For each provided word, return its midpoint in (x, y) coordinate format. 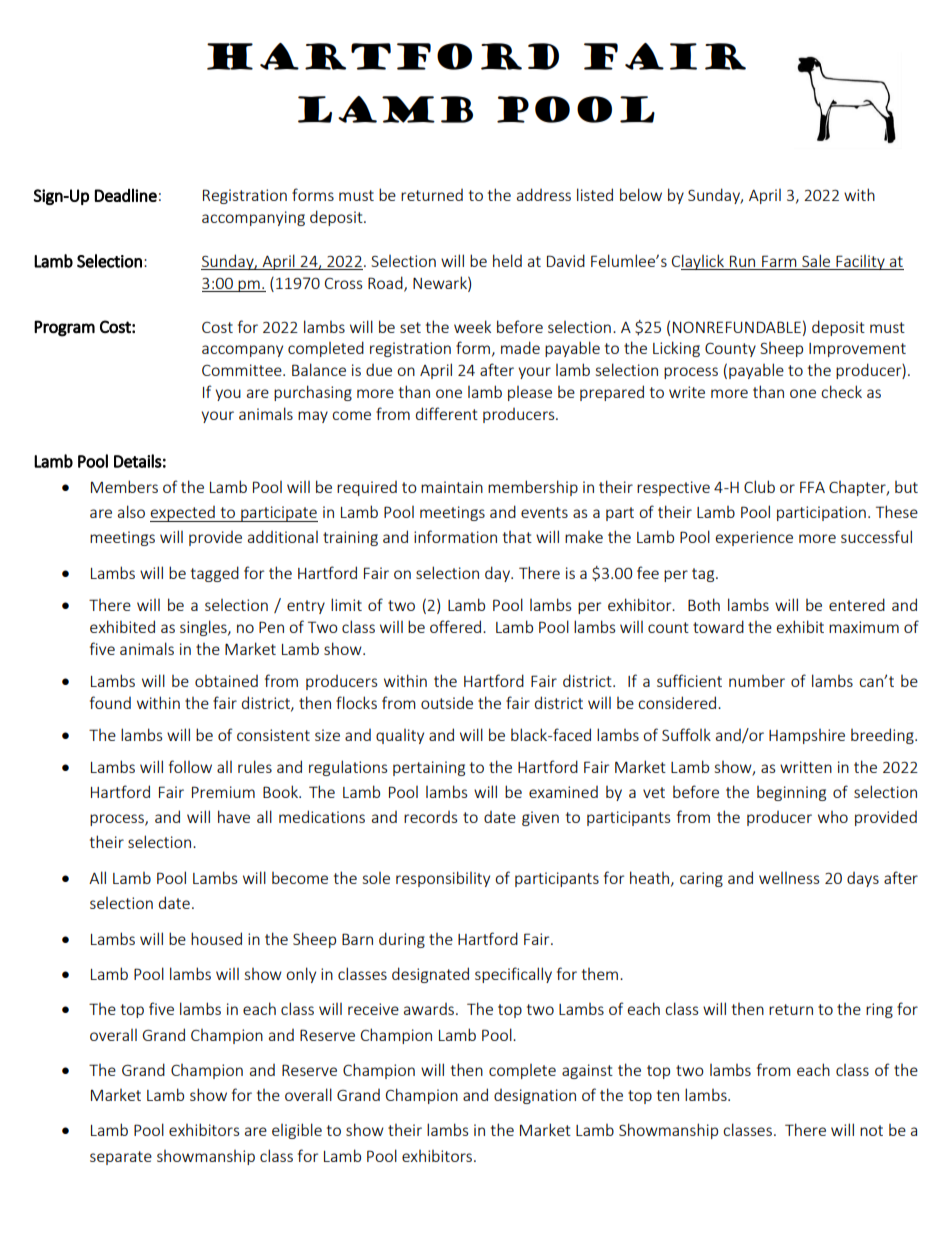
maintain (452, 487)
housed (216, 938)
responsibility (443, 879)
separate (121, 1158)
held (507, 260)
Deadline (126, 195)
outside (447, 702)
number (757, 681)
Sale (816, 262)
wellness (789, 878)
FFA (812, 487)
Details (138, 461)
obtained (226, 681)
